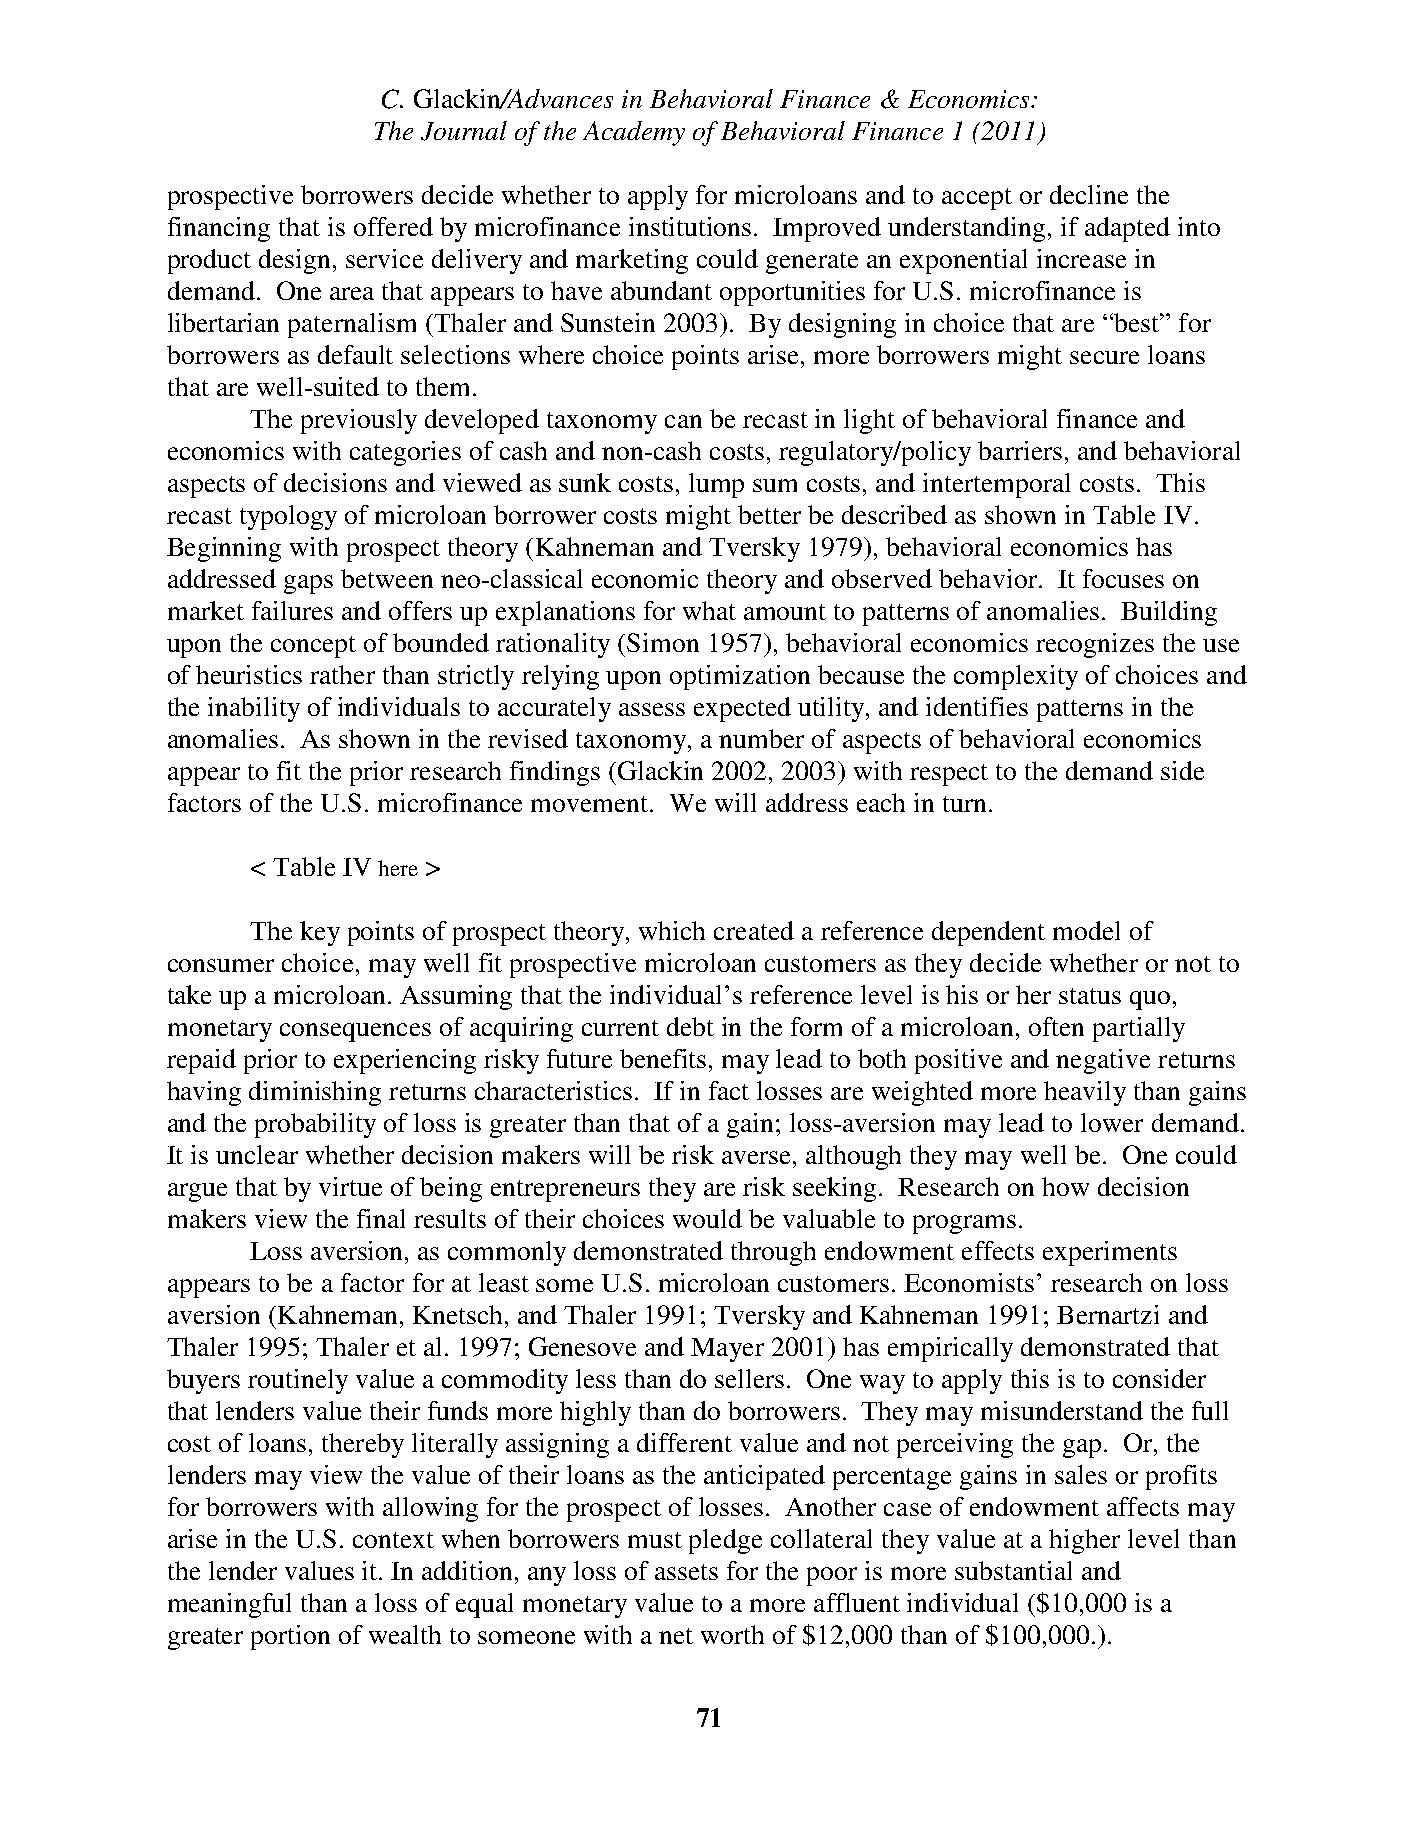 The height and width of the image is (1836, 1419). What do you see at coordinates (355, 1032) in the image?
I see `consequences` at bounding box center [355, 1032].
